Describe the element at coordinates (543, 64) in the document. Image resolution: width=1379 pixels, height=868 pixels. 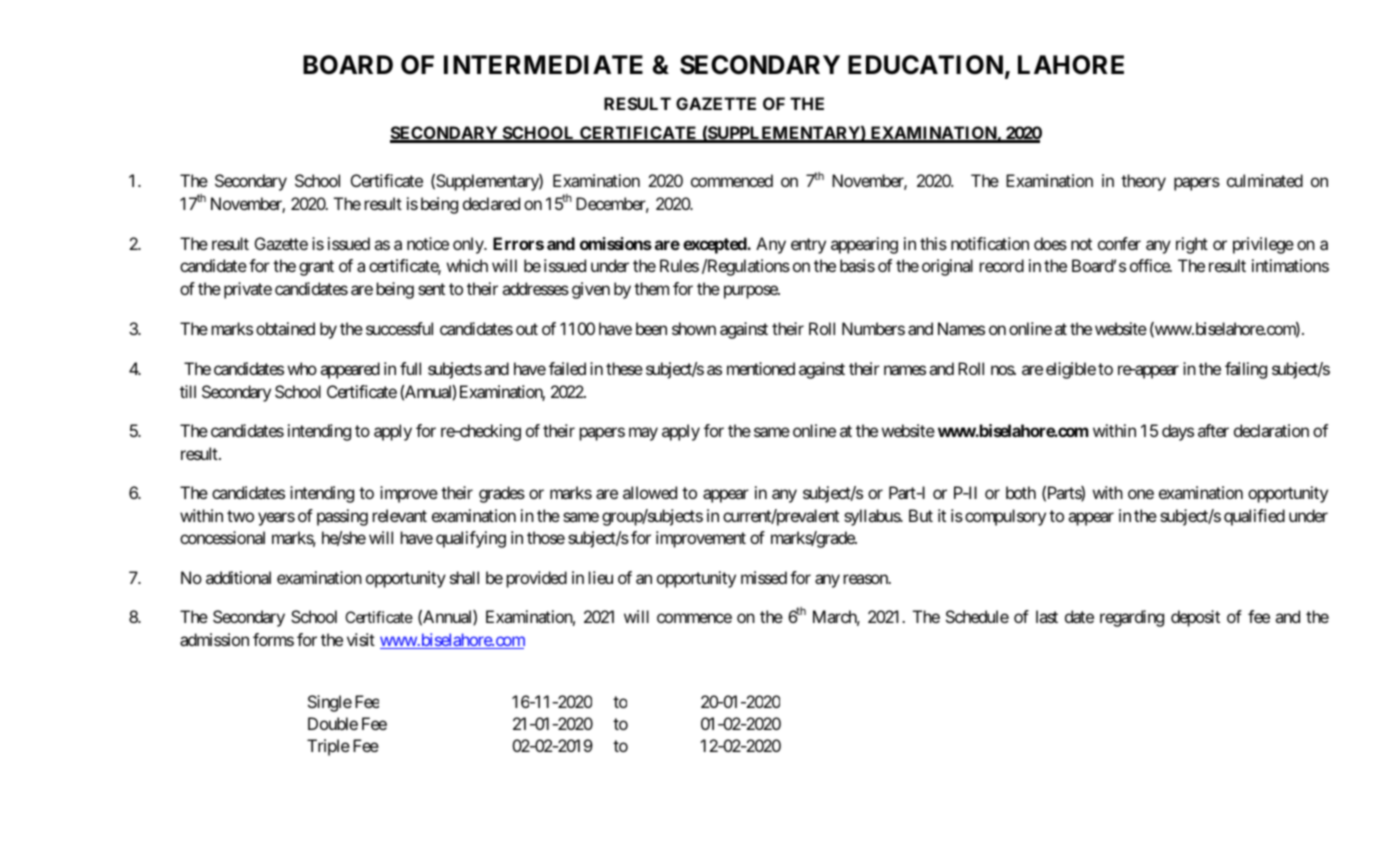
I see `INTERMEDIATE` at that location.
